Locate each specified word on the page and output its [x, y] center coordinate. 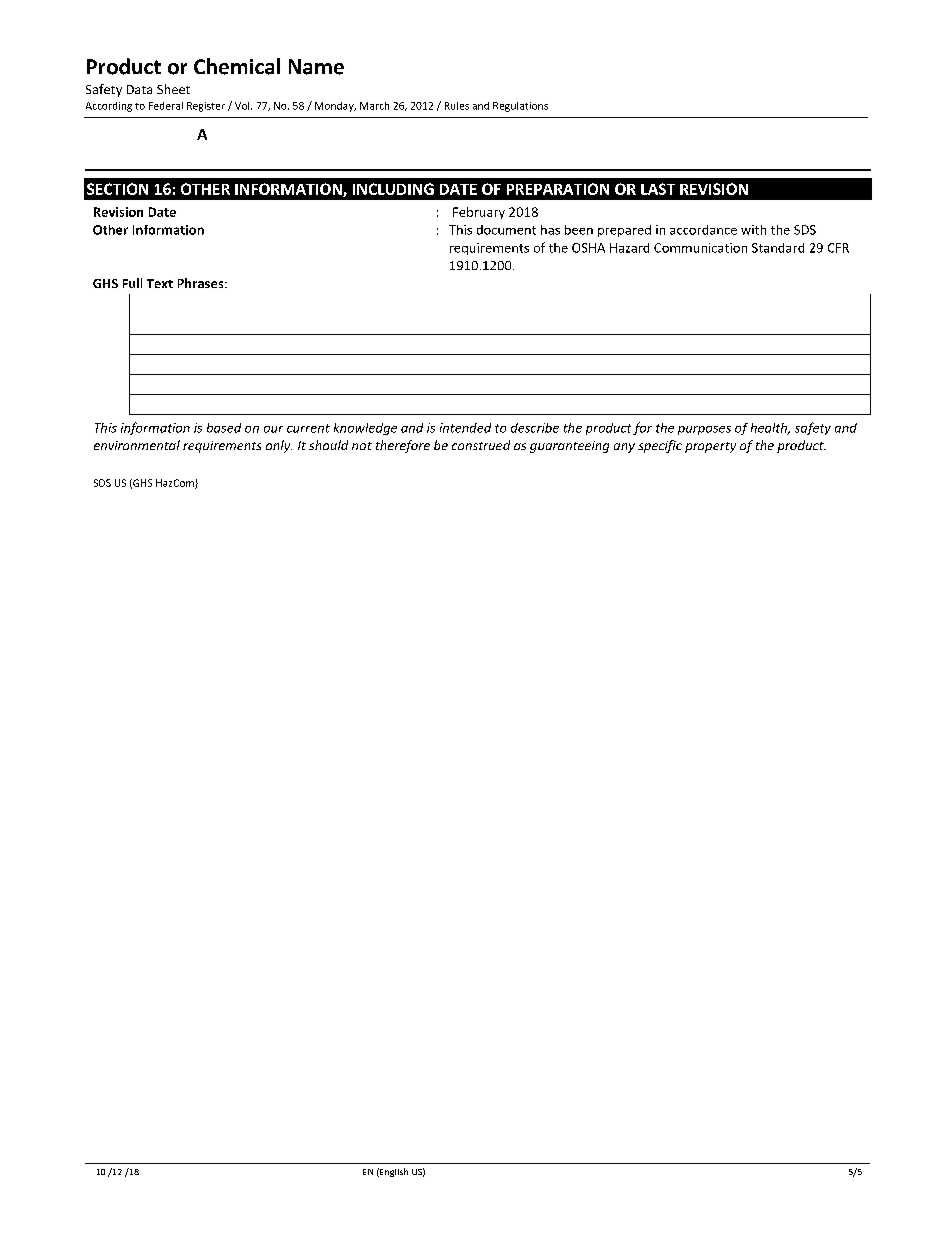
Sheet [173, 89]
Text [160, 283]
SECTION [117, 189]
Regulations [520, 107]
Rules [457, 106]
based [224, 428]
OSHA [588, 248]
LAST [658, 189]
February [479, 213]
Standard [778, 248]
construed [481, 445]
